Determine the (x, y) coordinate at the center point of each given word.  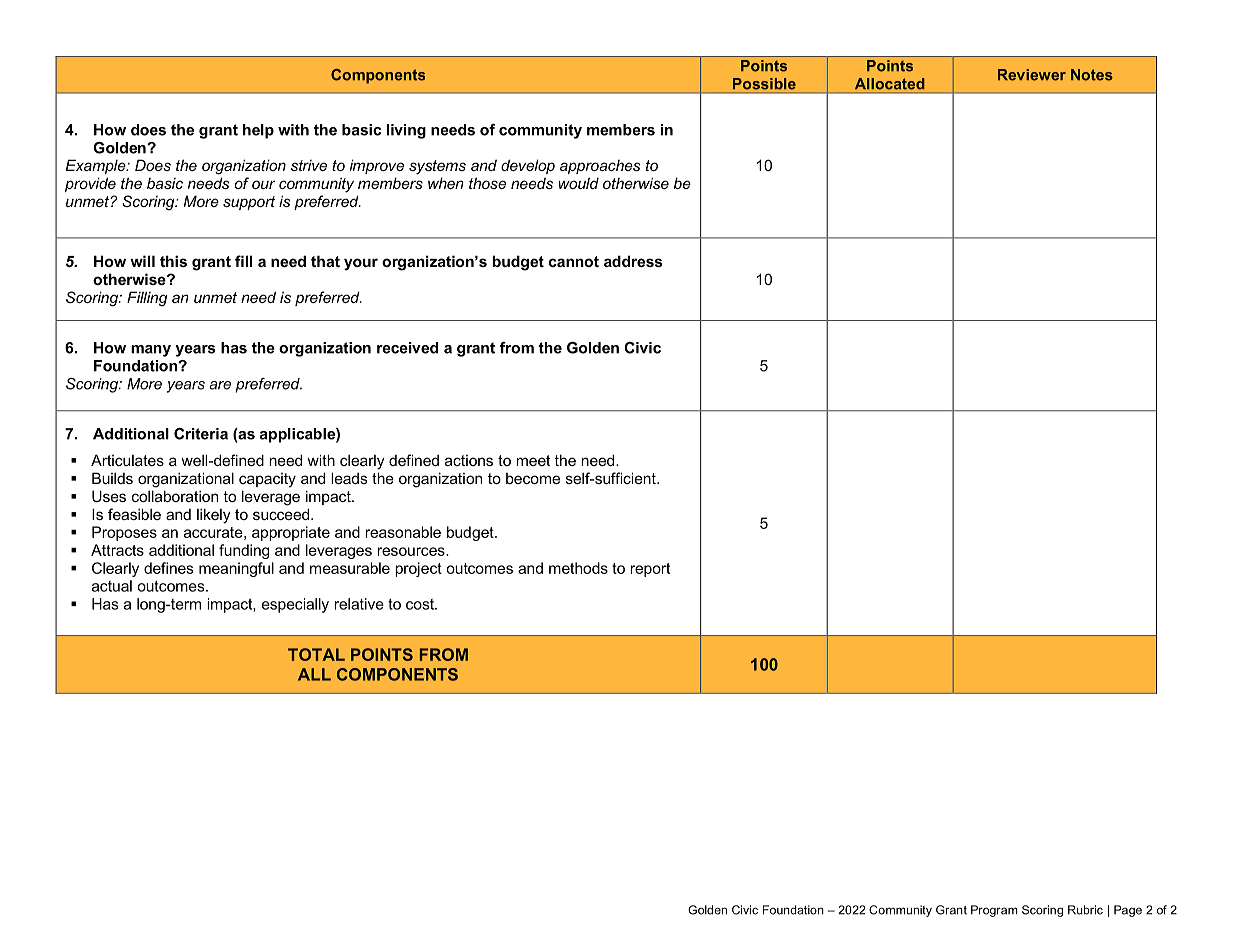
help (258, 131)
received (407, 348)
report (650, 570)
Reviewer (1032, 75)
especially (295, 605)
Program (994, 911)
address (633, 261)
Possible (764, 84)
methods (578, 568)
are (220, 385)
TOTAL (316, 654)
